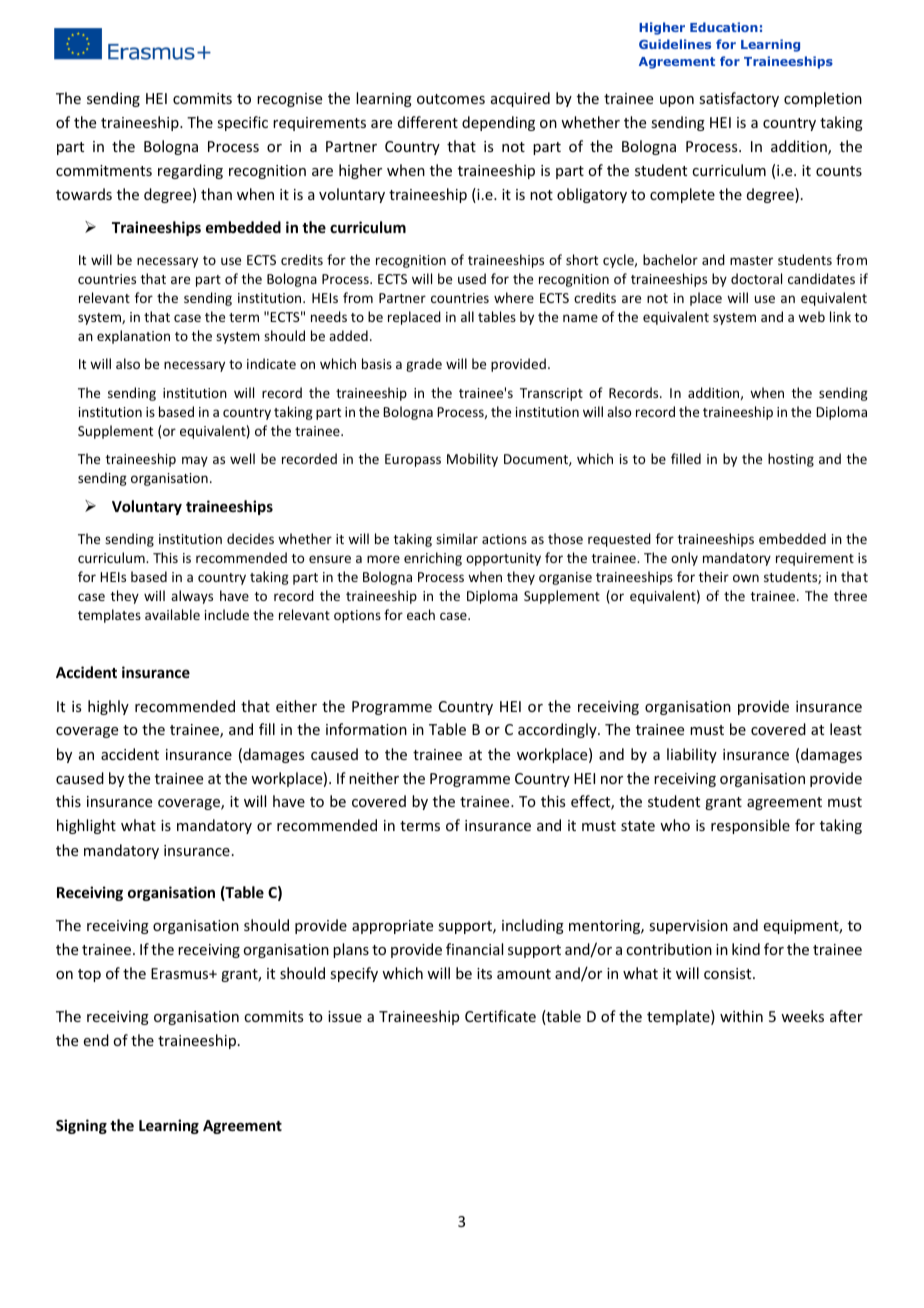 The image size is (924, 1308). I want to click on own, so click(746, 578).
